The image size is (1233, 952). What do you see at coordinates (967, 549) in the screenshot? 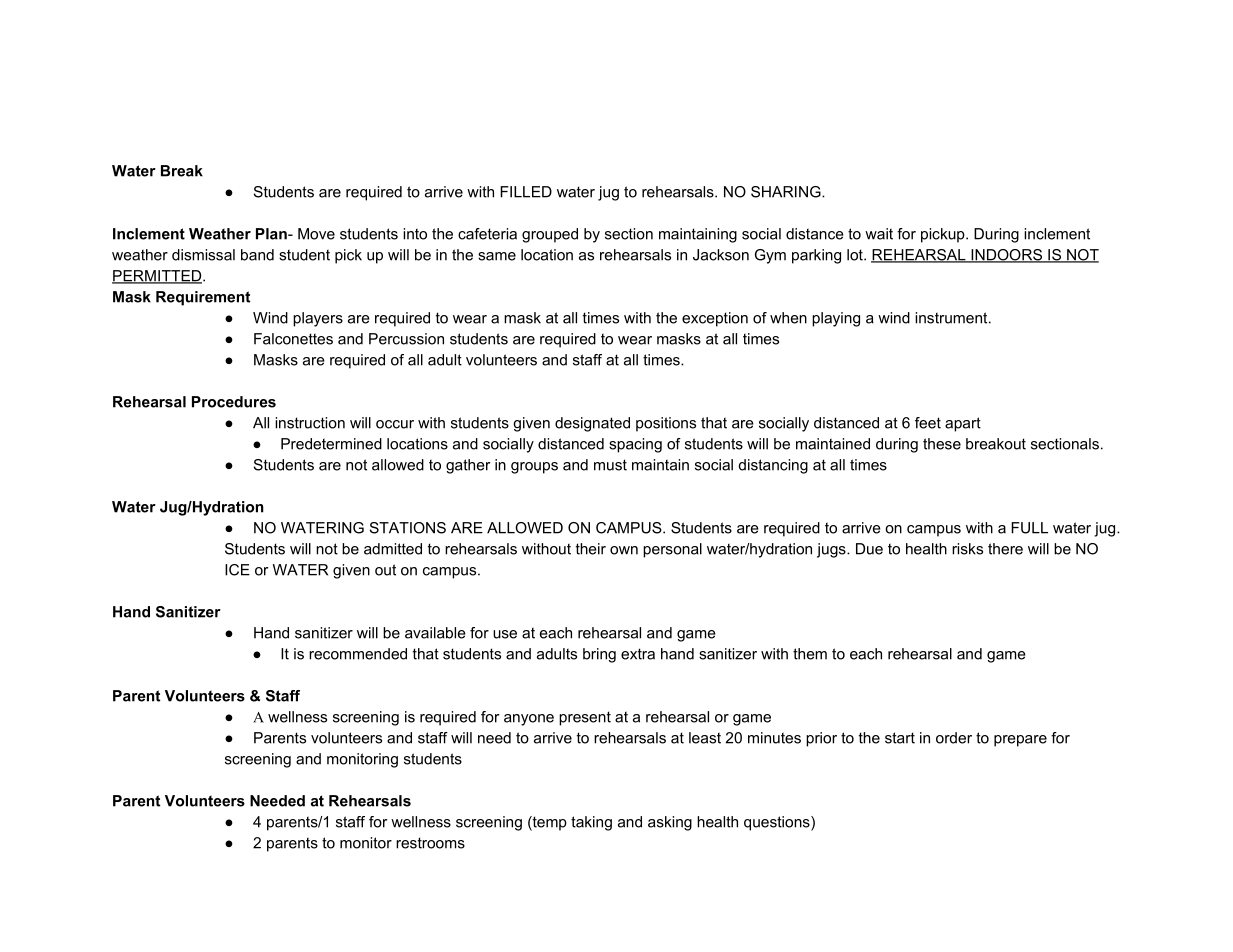
I see `risks` at bounding box center [967, 549].
